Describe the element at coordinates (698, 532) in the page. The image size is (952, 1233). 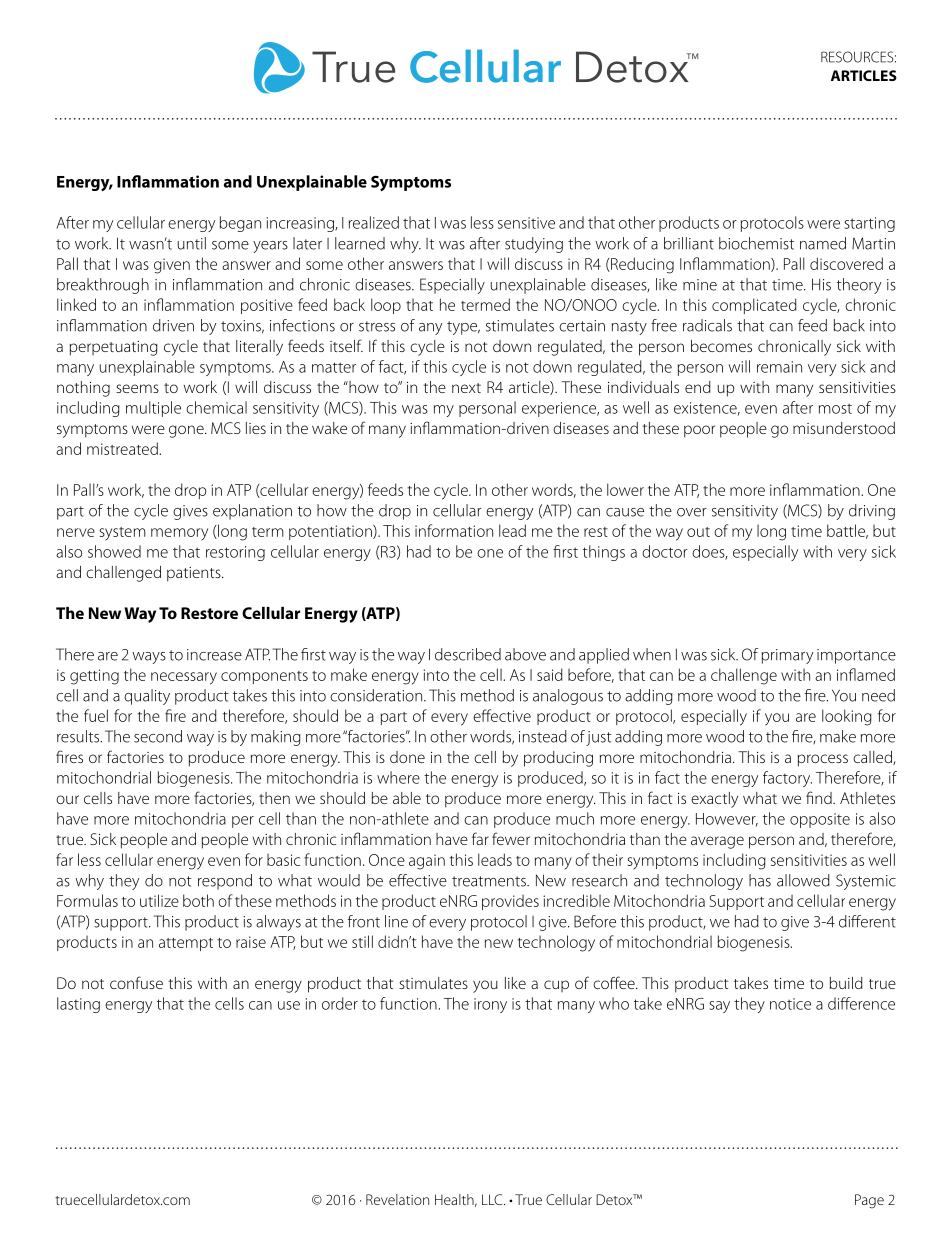
I see `out` at that location.
